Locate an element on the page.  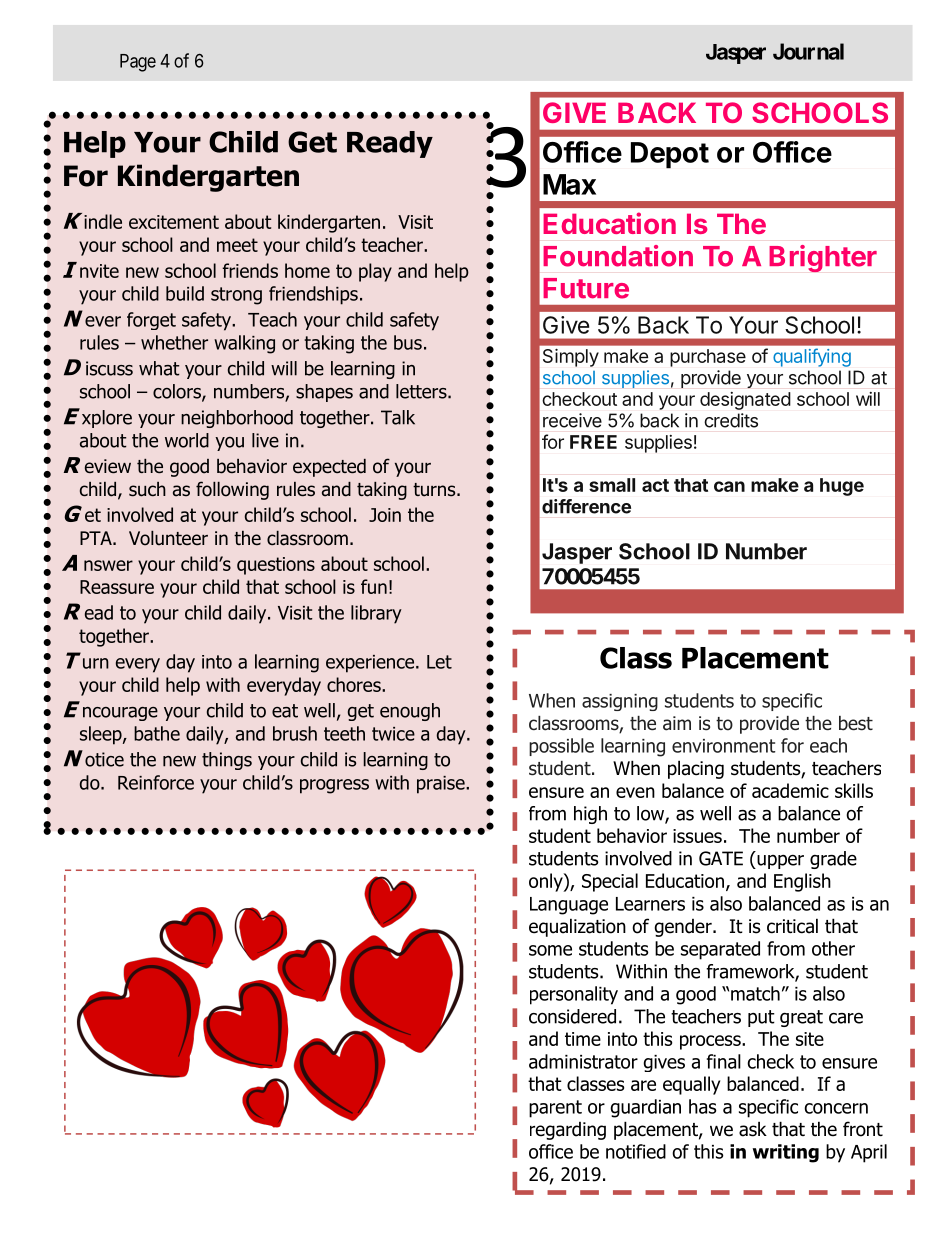
Language is located at coordinates (569, 906).
